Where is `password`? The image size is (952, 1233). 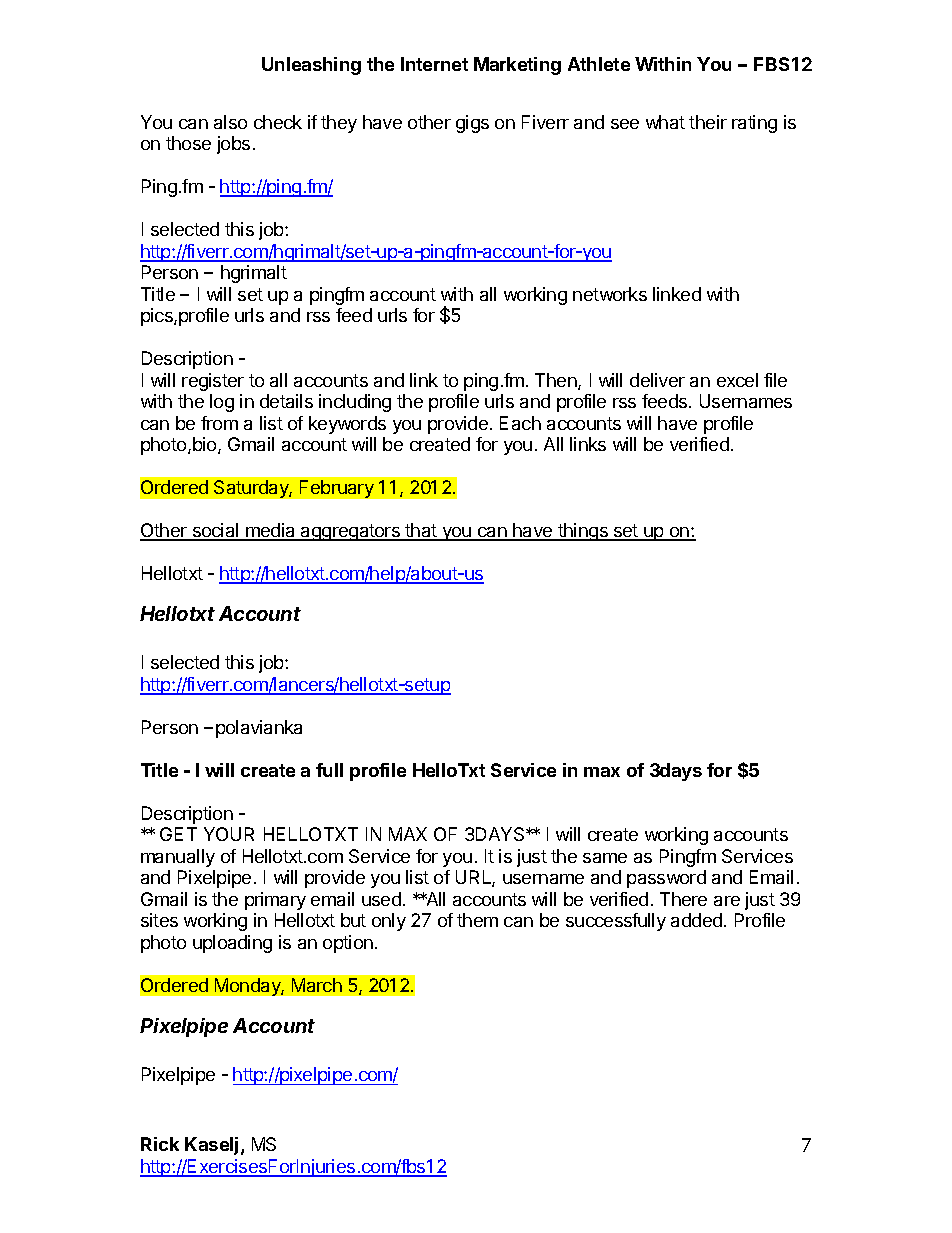 password is located at coordinates (666, 879).
